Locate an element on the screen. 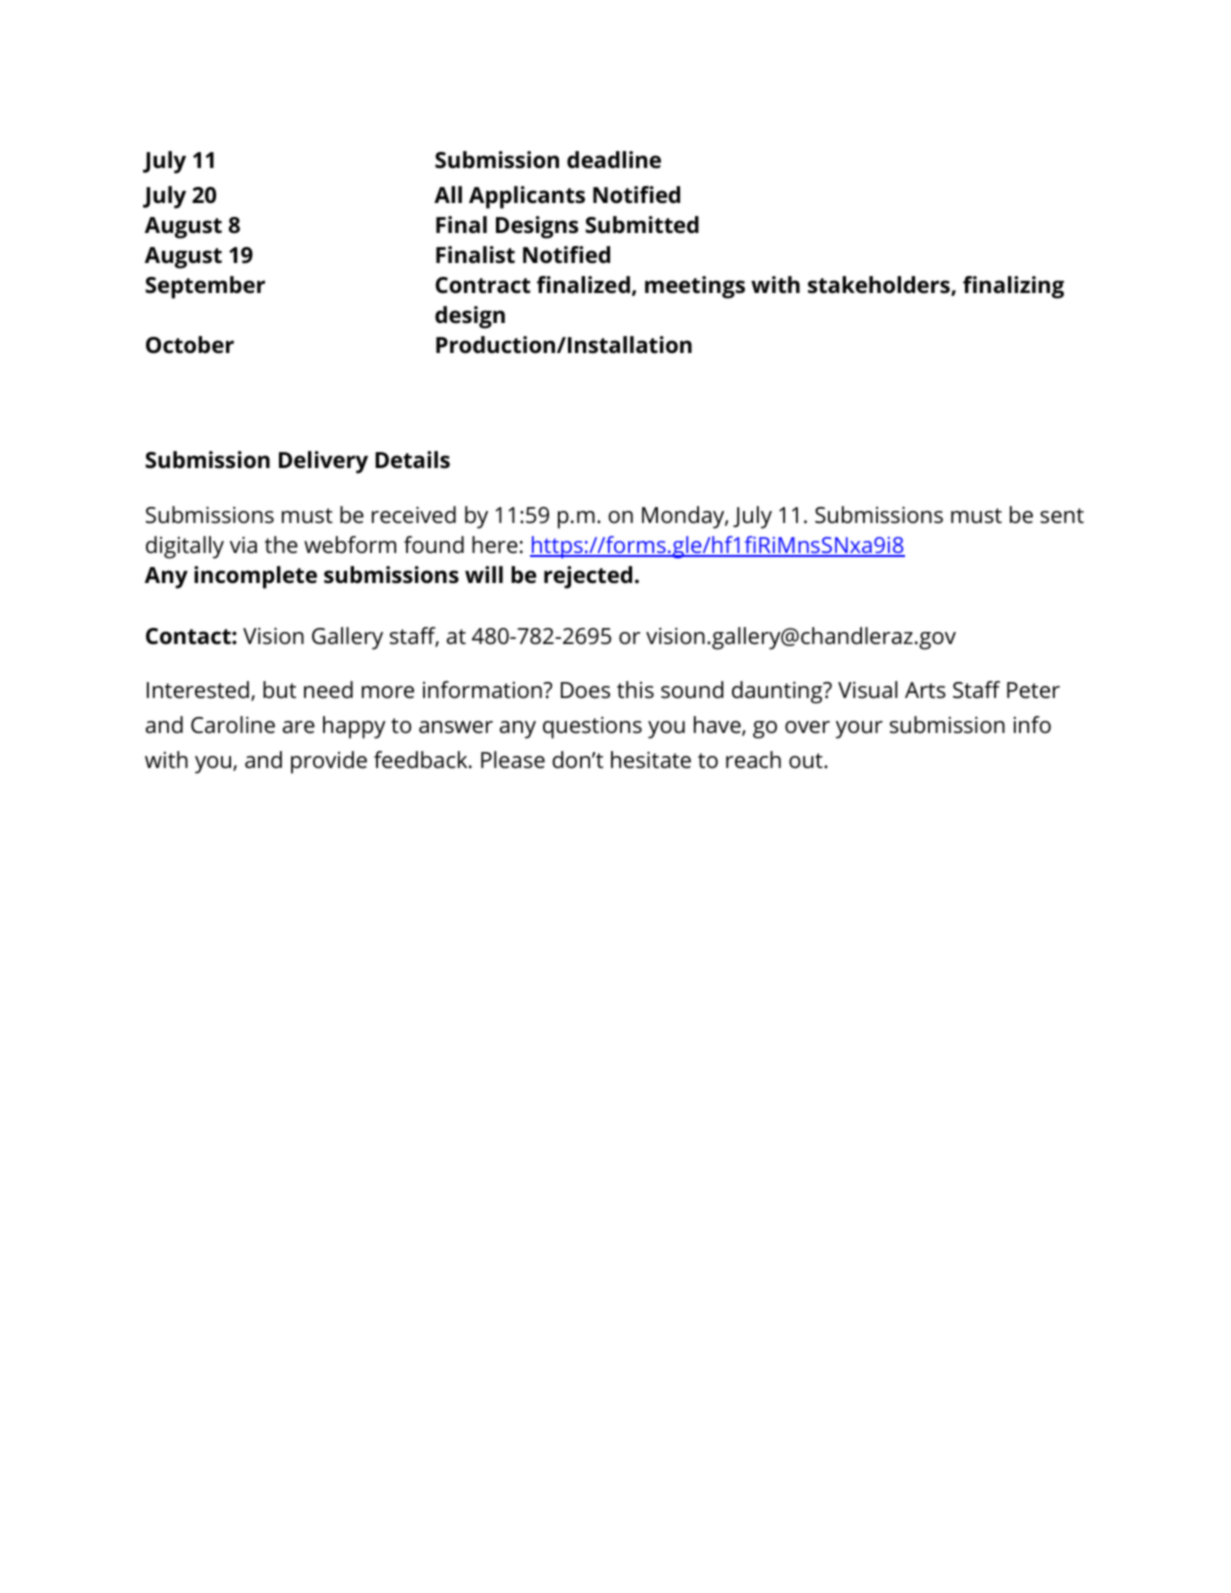  hesitate is located at coordinates (651, 760).
